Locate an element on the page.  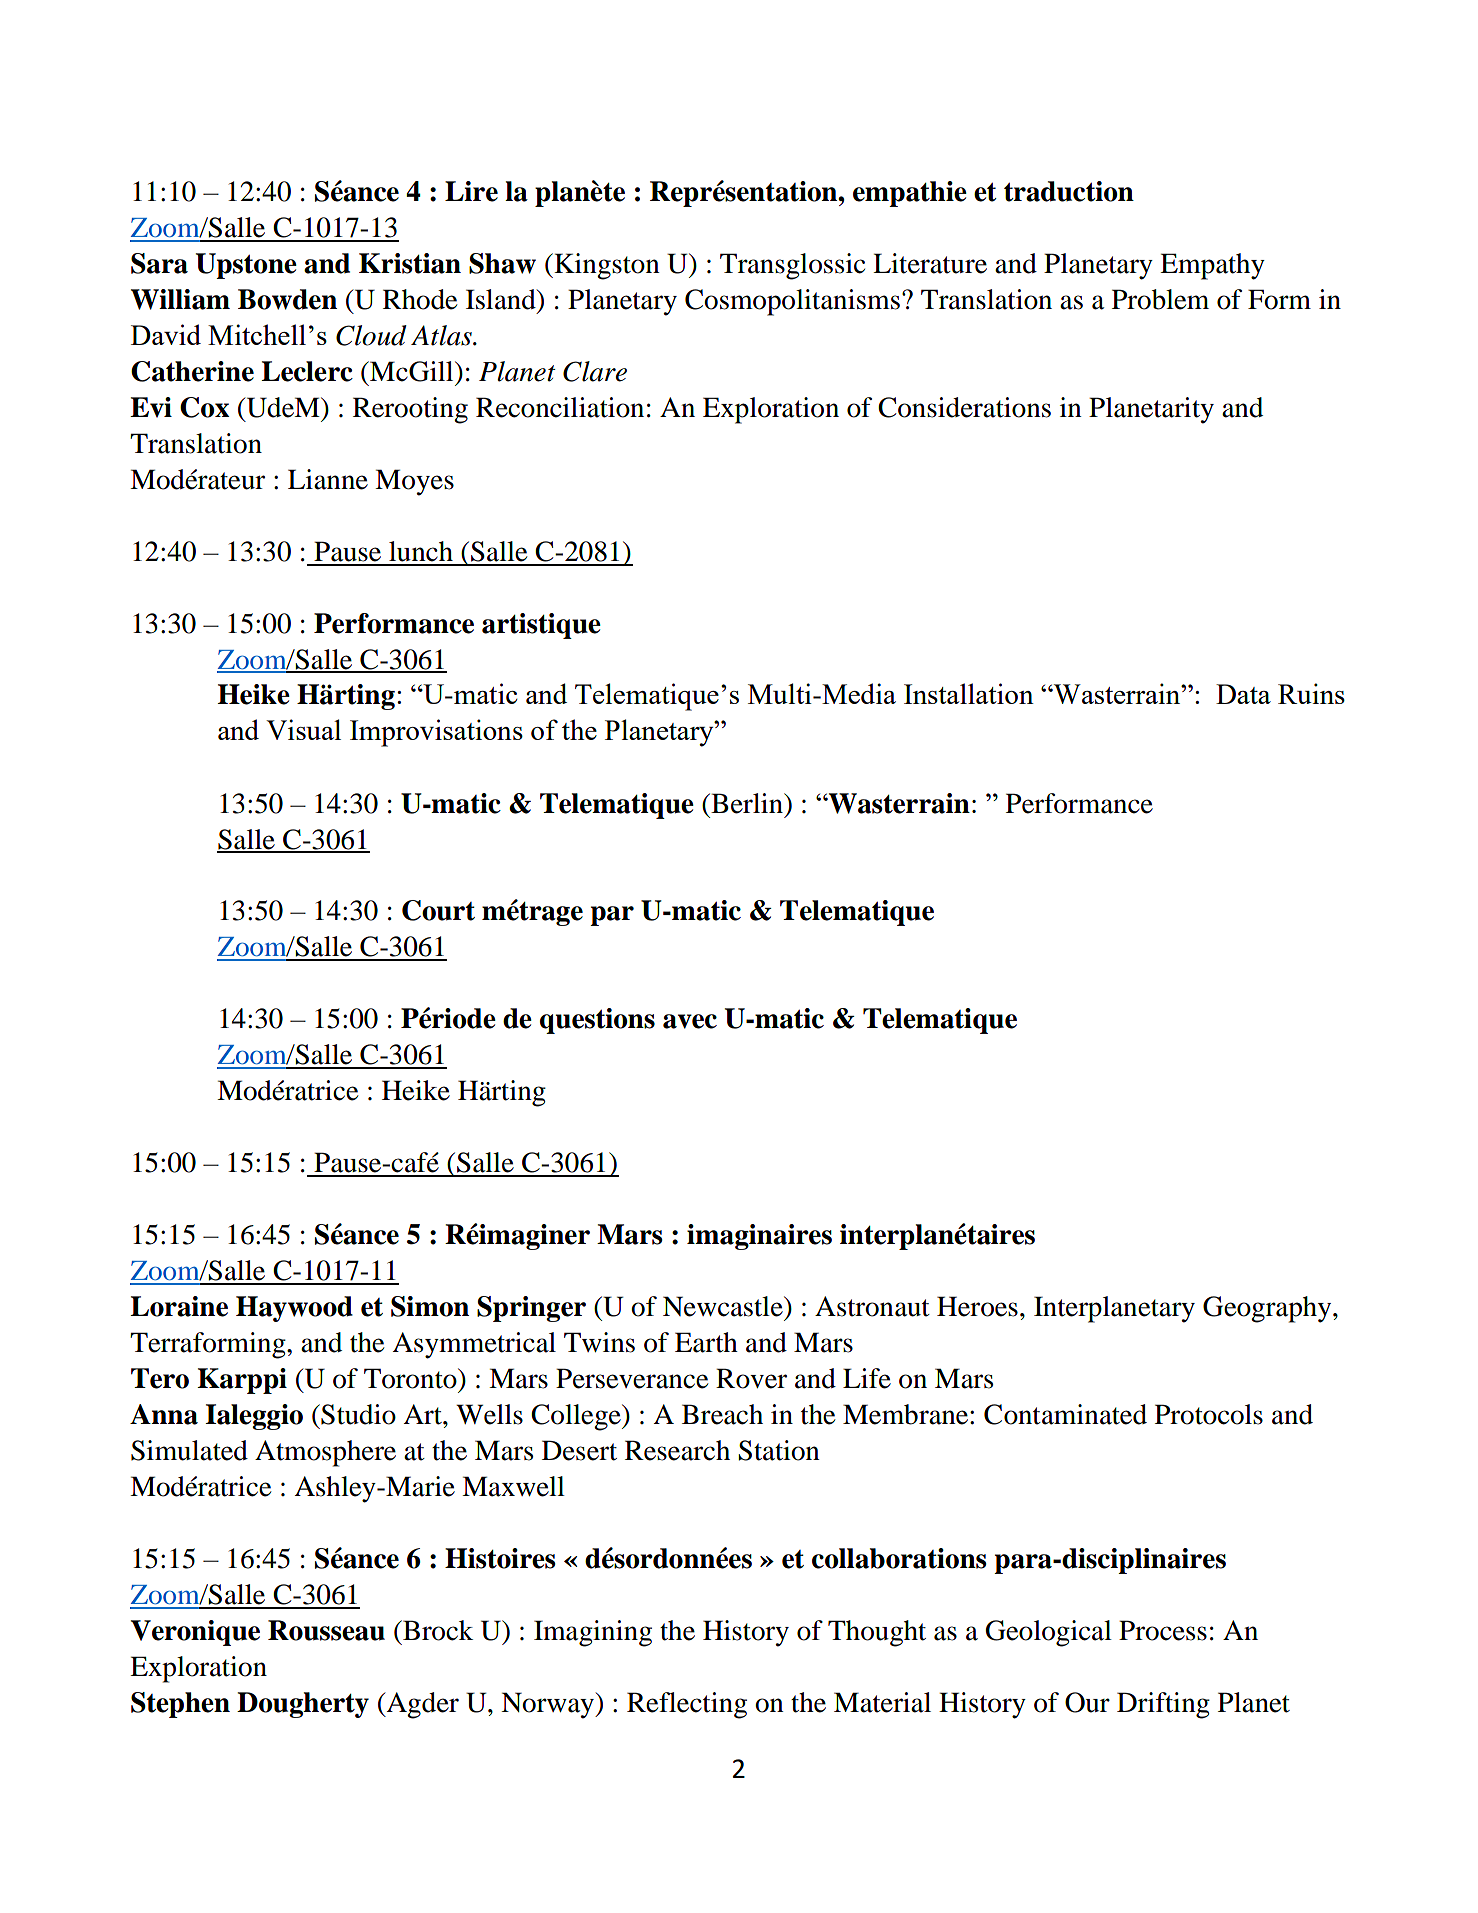
Data is located at coordinates (1243, 694).
